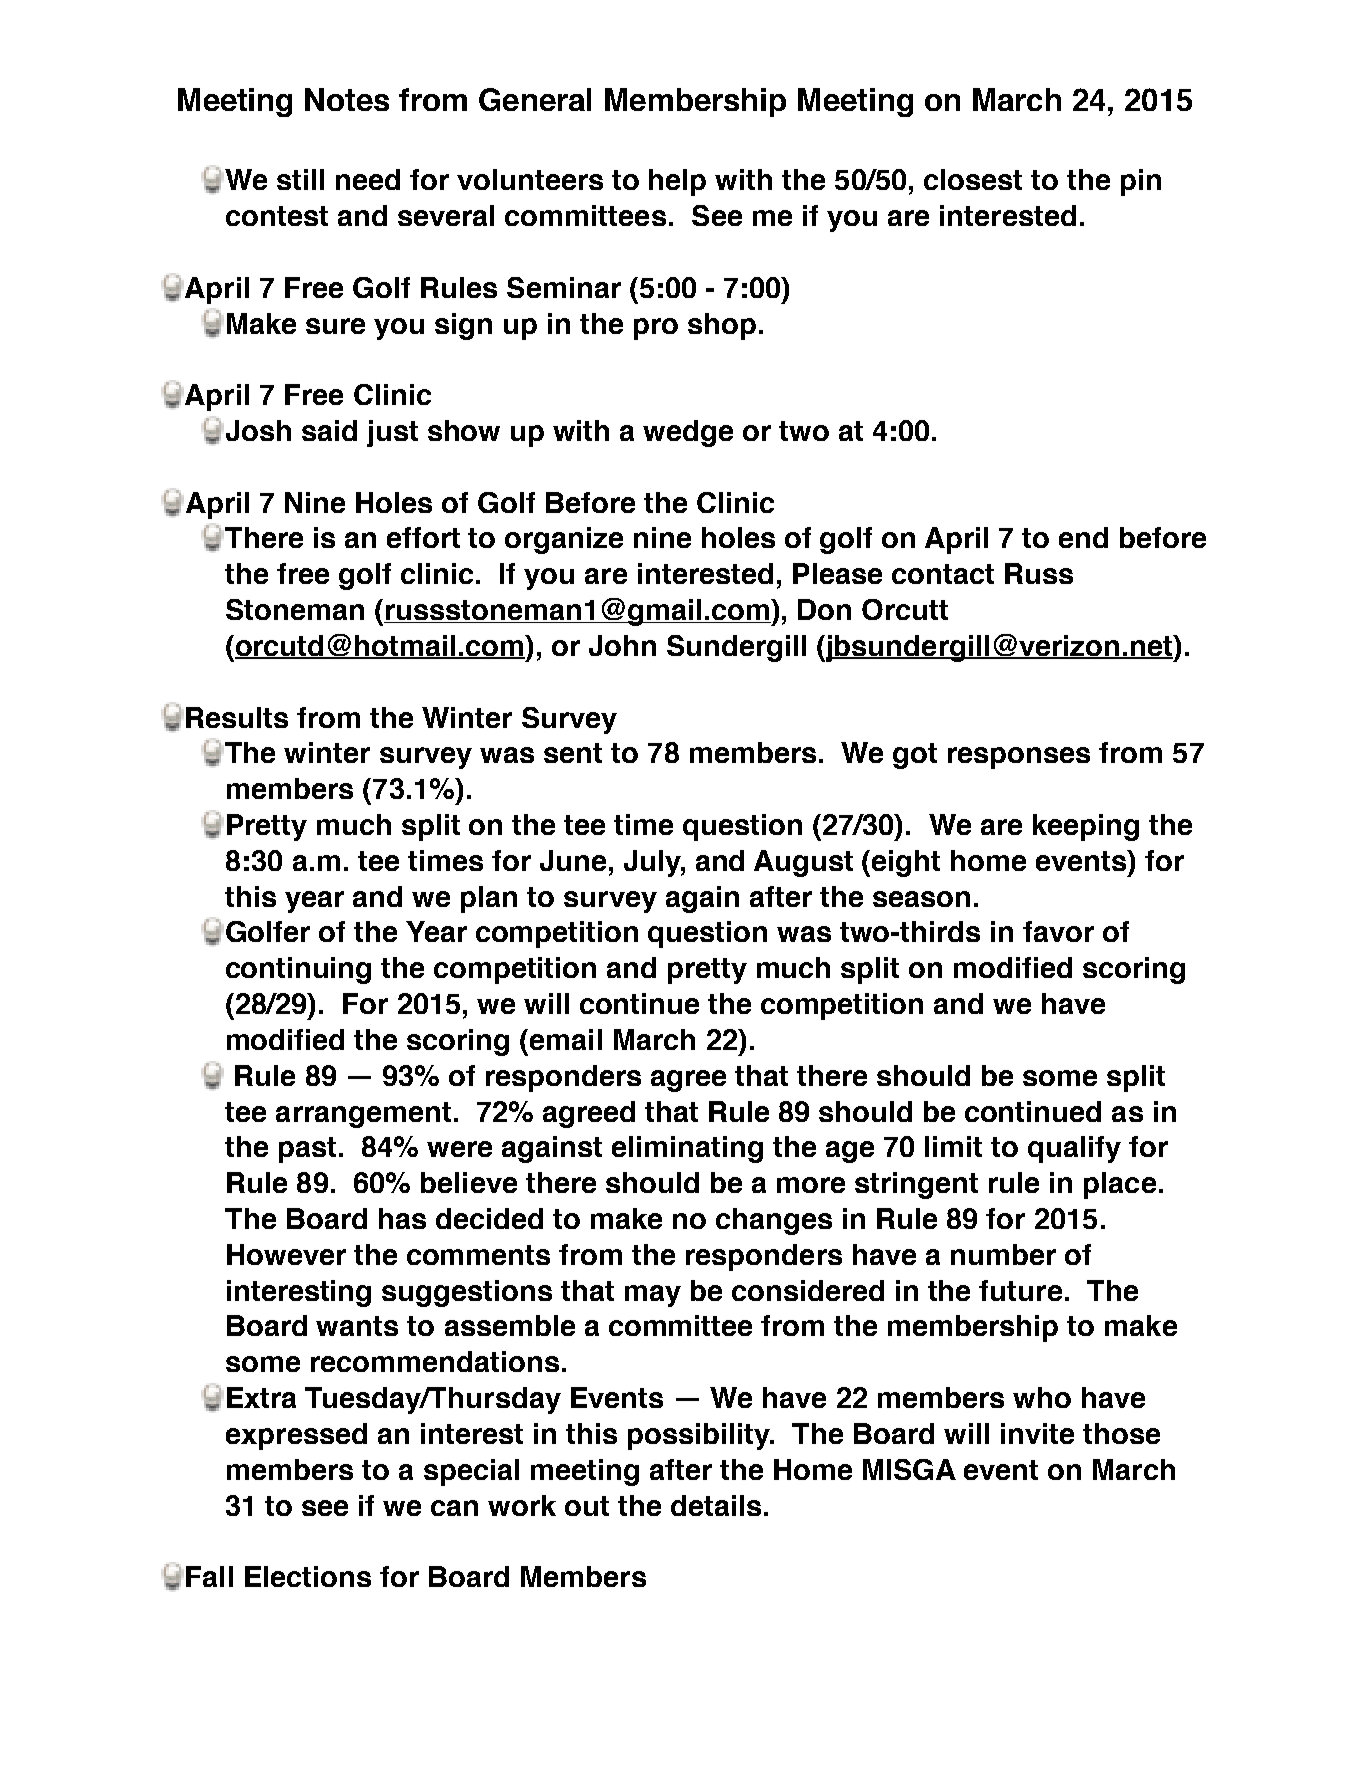 Image resolution: width=1370 pixels, height=1773 pixels. Describe the element at coordinates (300, 179) in the screenshot. I see `still` at that location.
